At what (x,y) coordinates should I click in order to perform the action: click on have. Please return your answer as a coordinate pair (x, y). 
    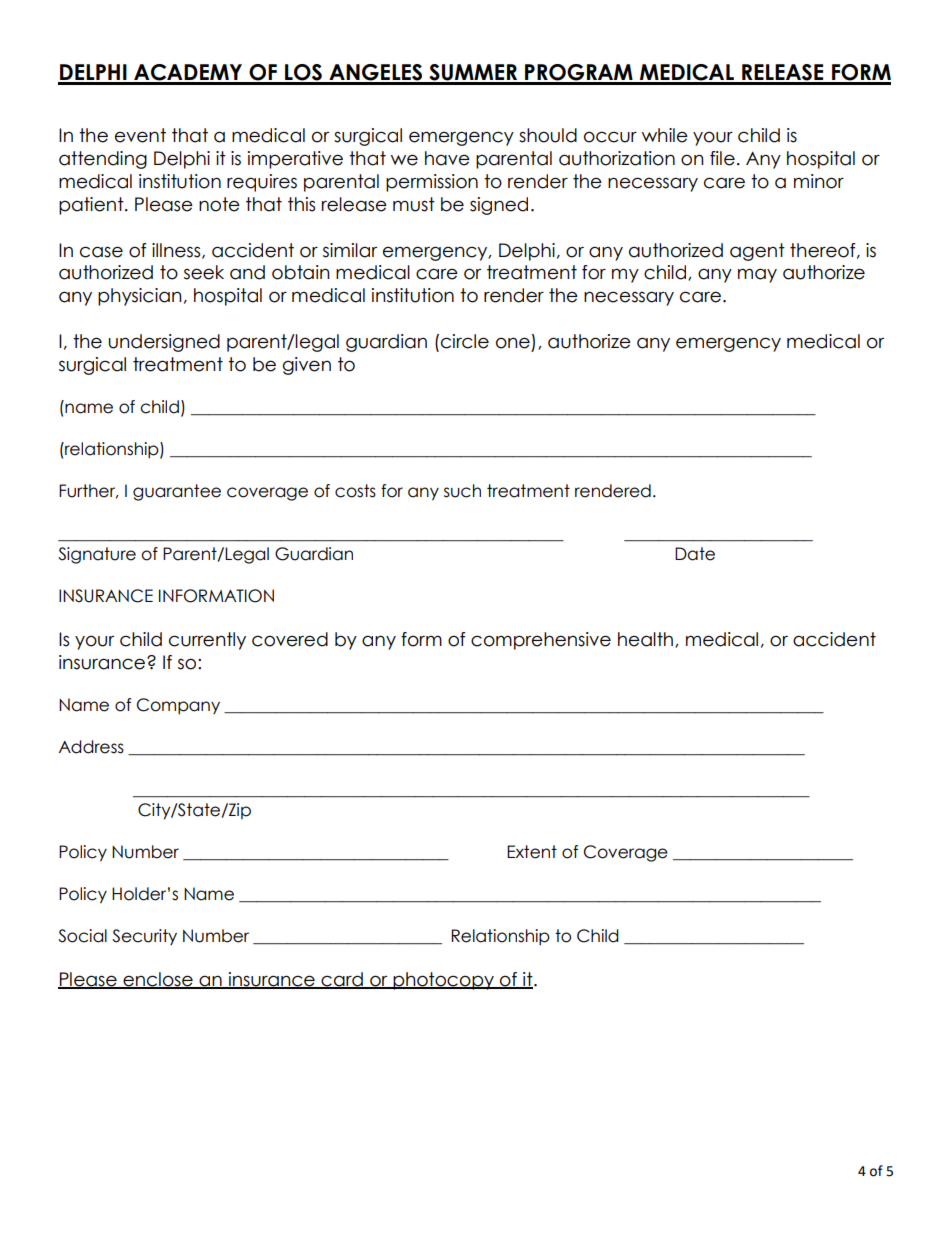
    Looking at the image, I should click on (447, 158).
